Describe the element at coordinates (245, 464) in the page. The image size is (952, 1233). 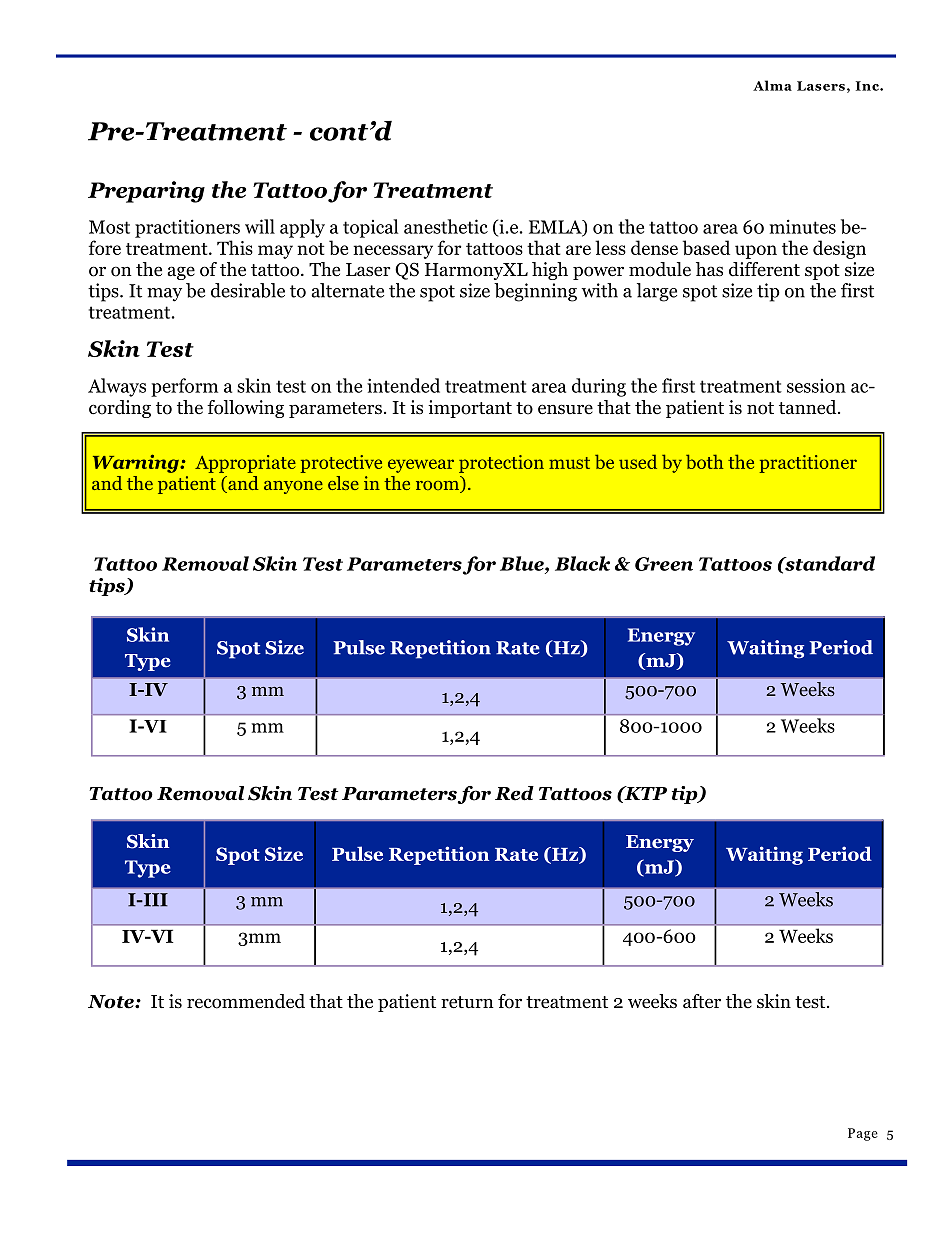
I see `Appropriate` at that location.
